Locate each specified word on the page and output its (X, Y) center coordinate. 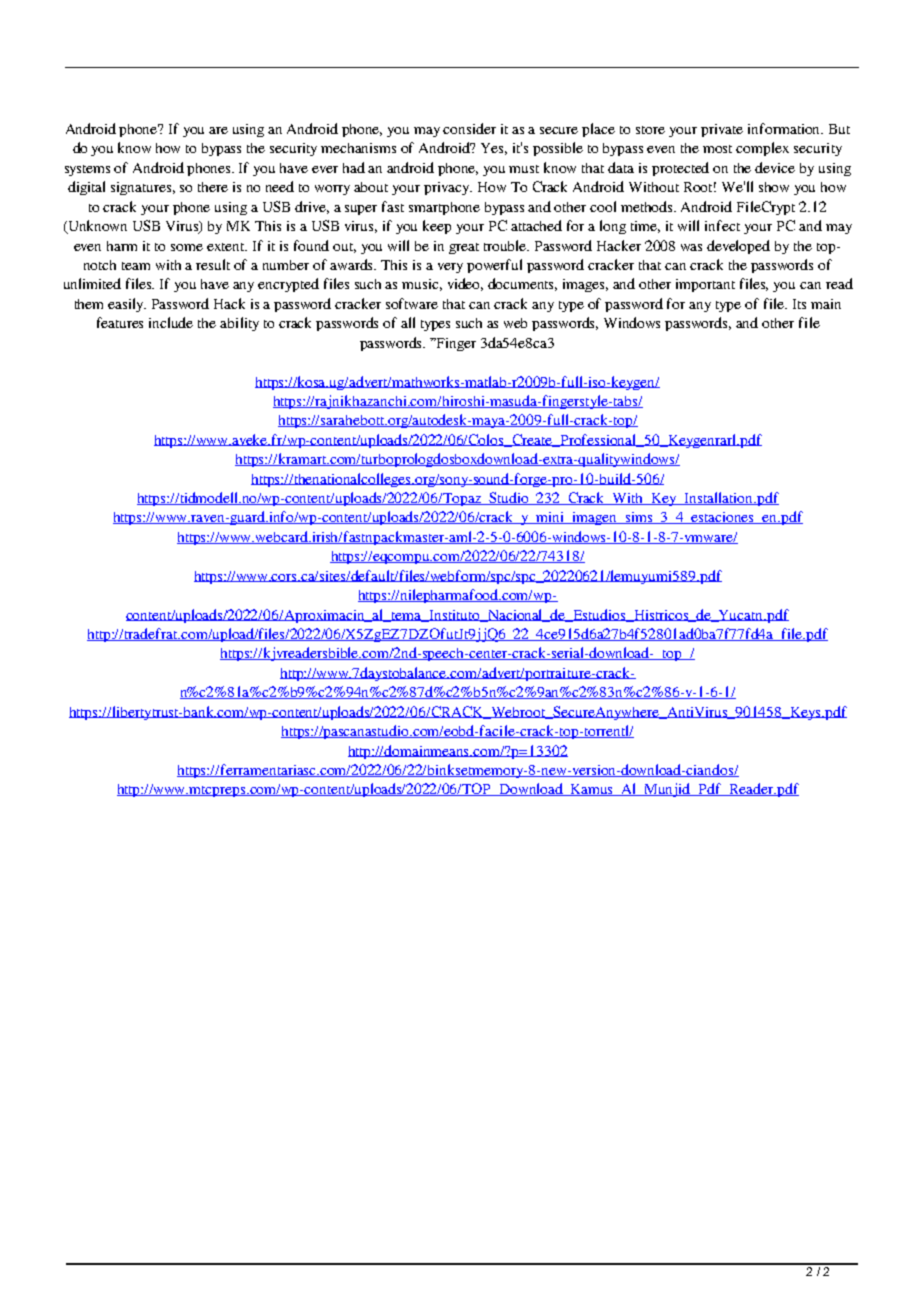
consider (469, 128)
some (187, 247)
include (171, 322)
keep (437, 227)
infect (722, 225)
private (722, 130)
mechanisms (358, 148)
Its (799, 304)
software (412, 303)
